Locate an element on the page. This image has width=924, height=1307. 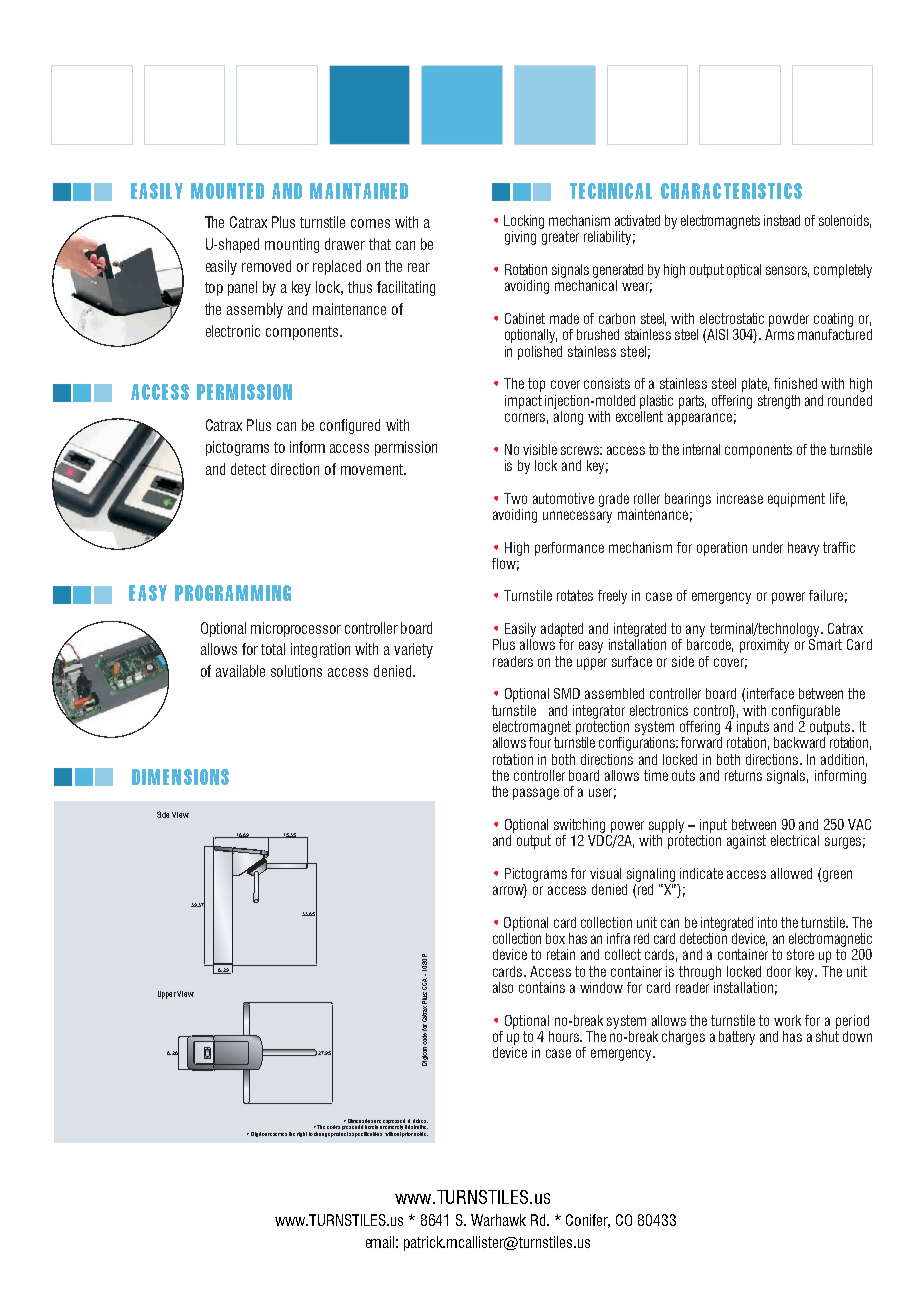
PROGRAMMING is located at coordinates (233, 593).
